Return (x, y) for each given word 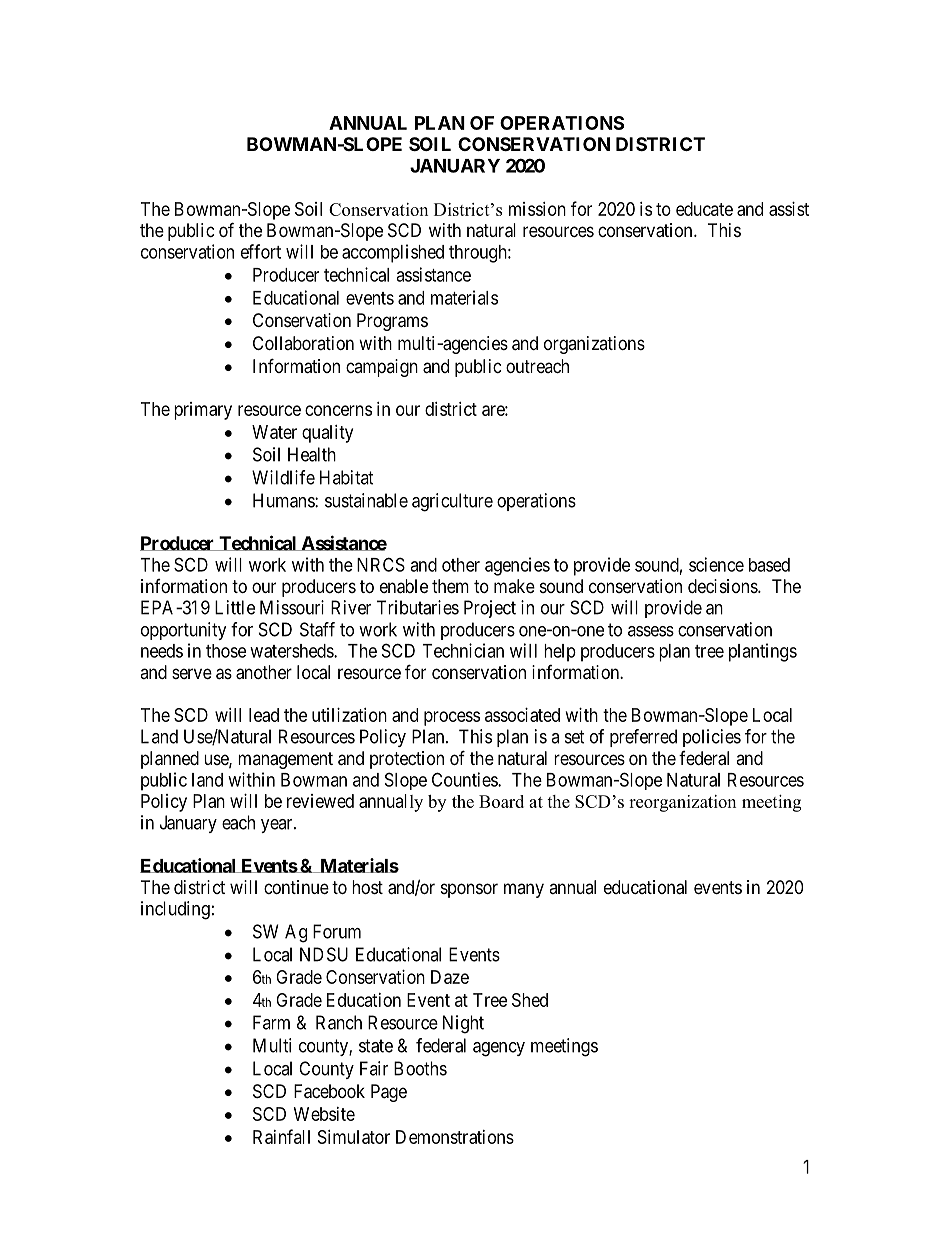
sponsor (469, 890)
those (226, 651)
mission (537, 209)
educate (704, 209)
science (716, 564)
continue (296, 887)
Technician (463, 650)
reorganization (682, 803)
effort (261, 251)
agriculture (452, 502)
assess (651, 631)
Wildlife (283, 477)
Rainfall (281, 1136)
